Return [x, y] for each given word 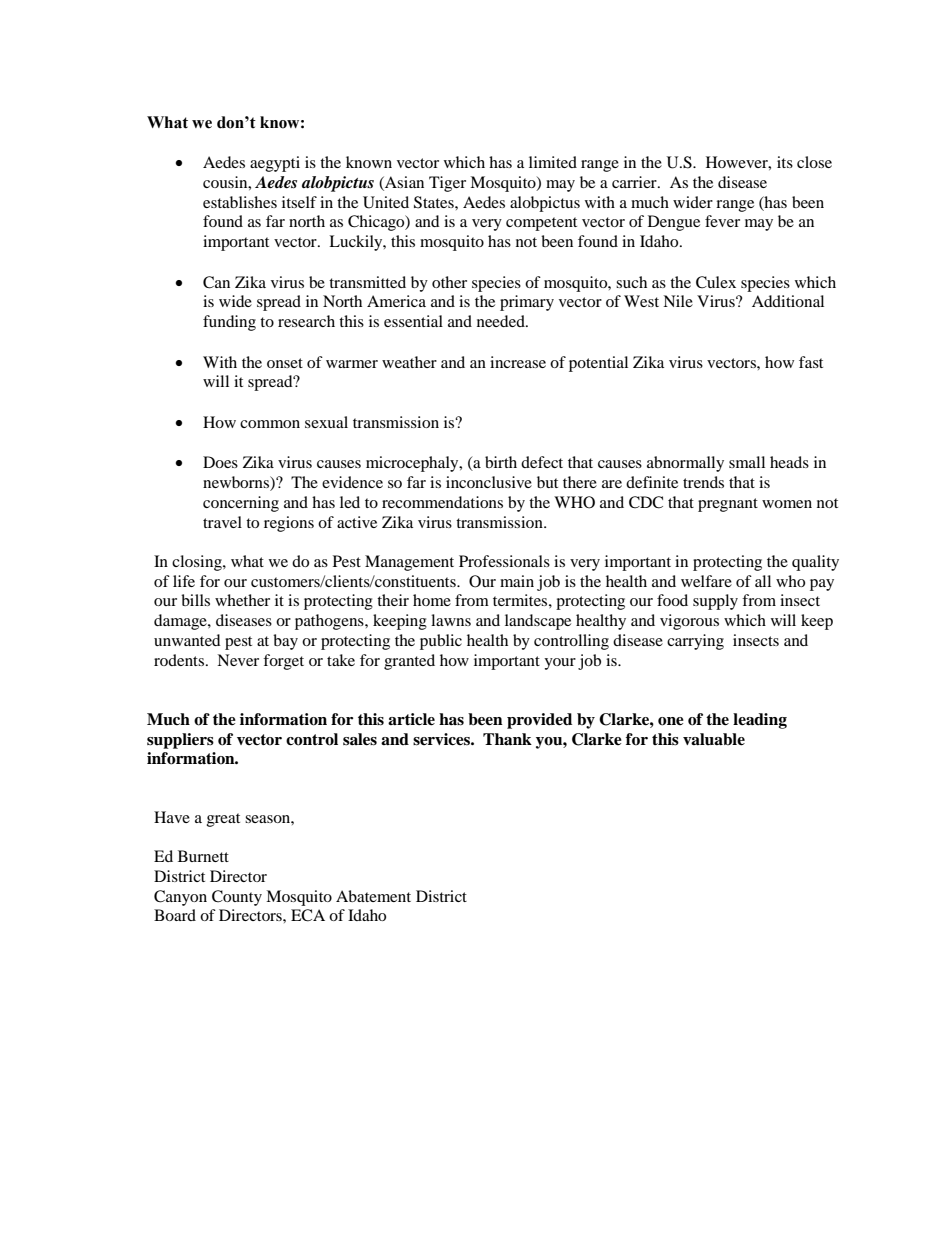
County [237, 898]
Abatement [373, 896]
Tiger [447, 184]
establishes [240, 202]
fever [722, 221]
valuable [714, 739]
